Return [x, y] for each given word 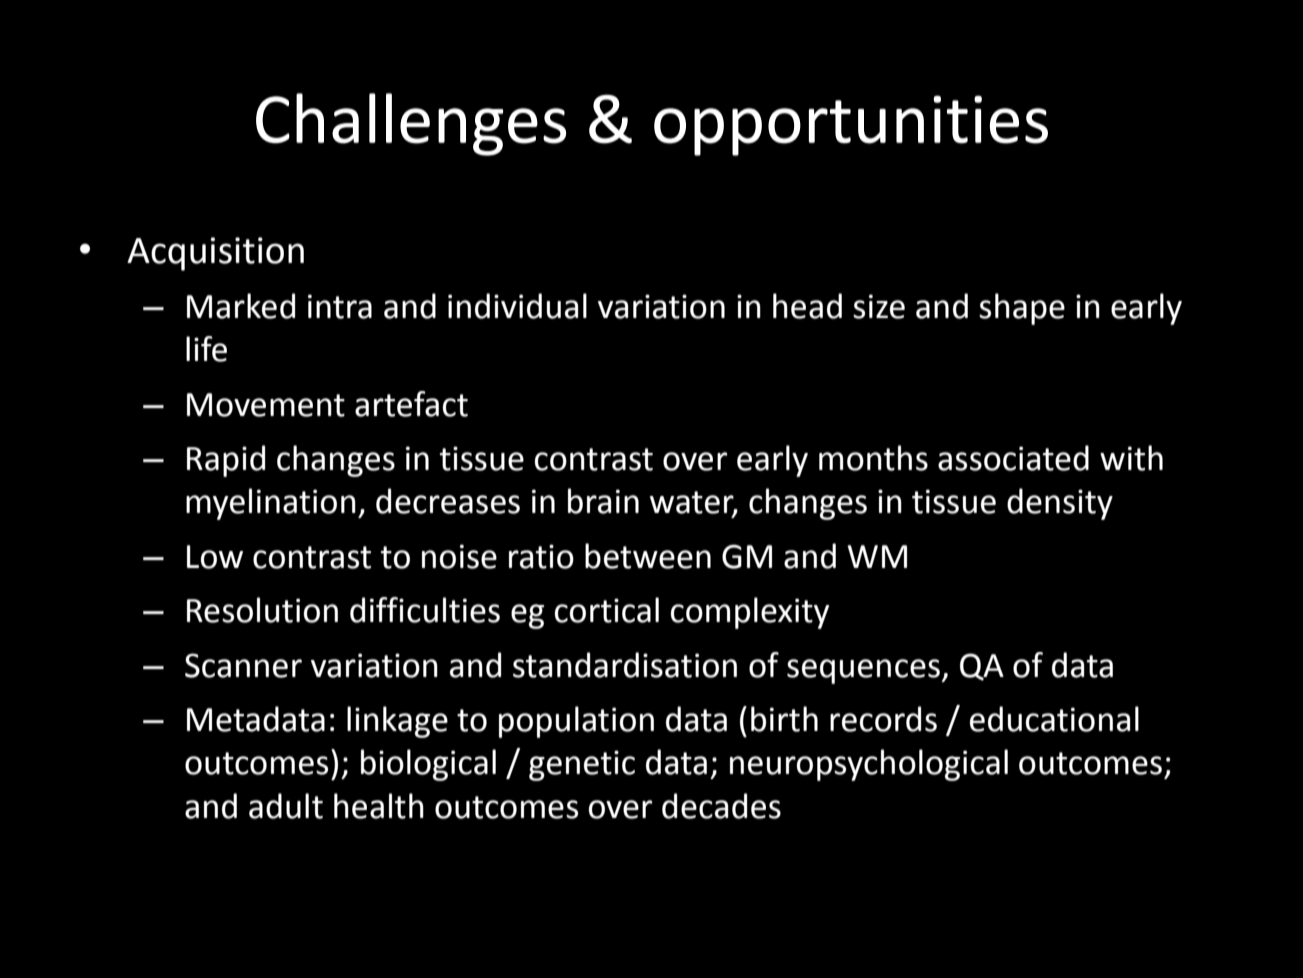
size [879, 306]
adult [286, 806]
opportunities [851, 125]
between [648, 556]
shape [1022, 309]
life [206, 349]
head [807, 306]
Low [215, 557]
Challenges [411, 124]
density [1060, 504]
